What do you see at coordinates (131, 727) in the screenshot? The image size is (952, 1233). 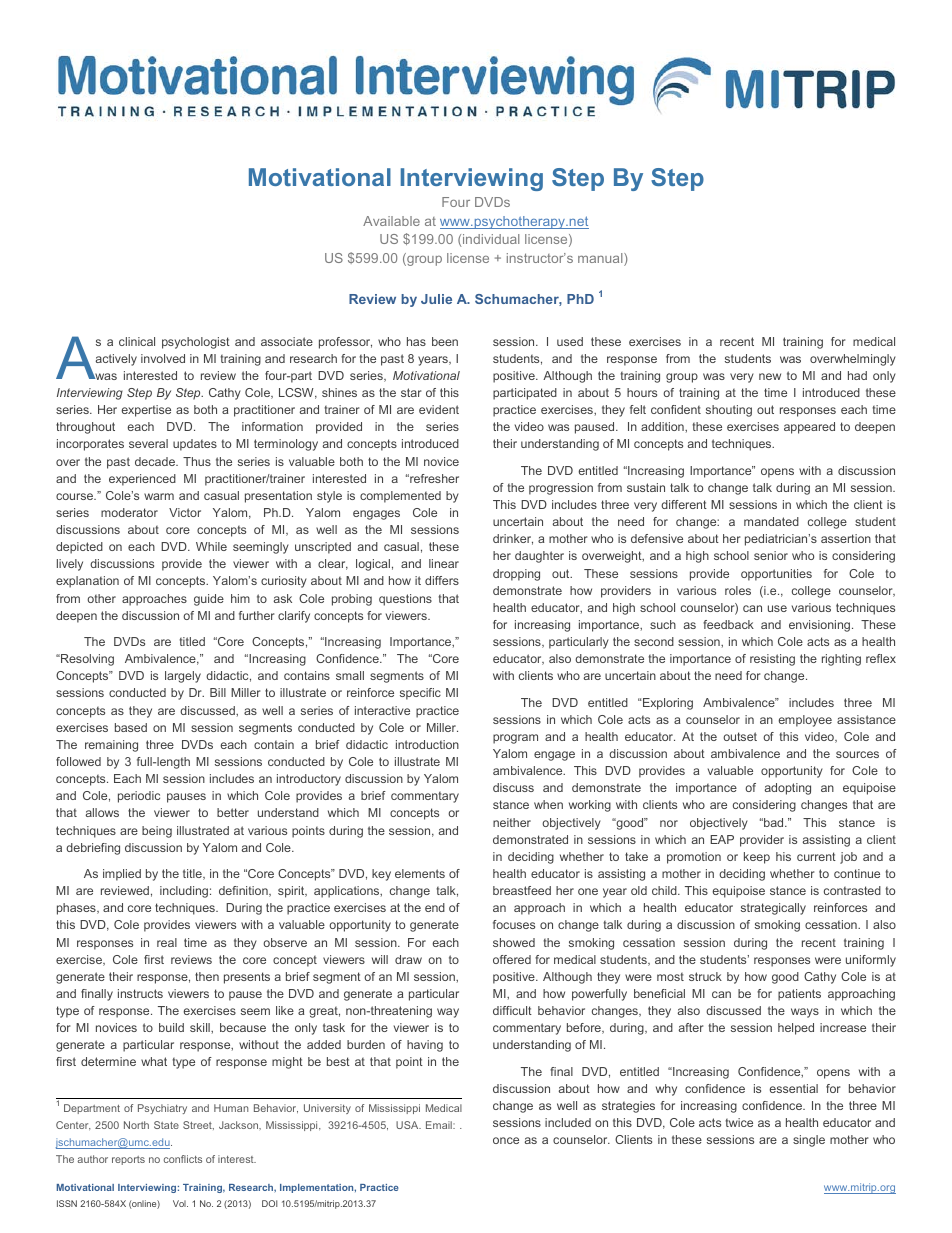 I see `based` at bounding box center [131, 727].
